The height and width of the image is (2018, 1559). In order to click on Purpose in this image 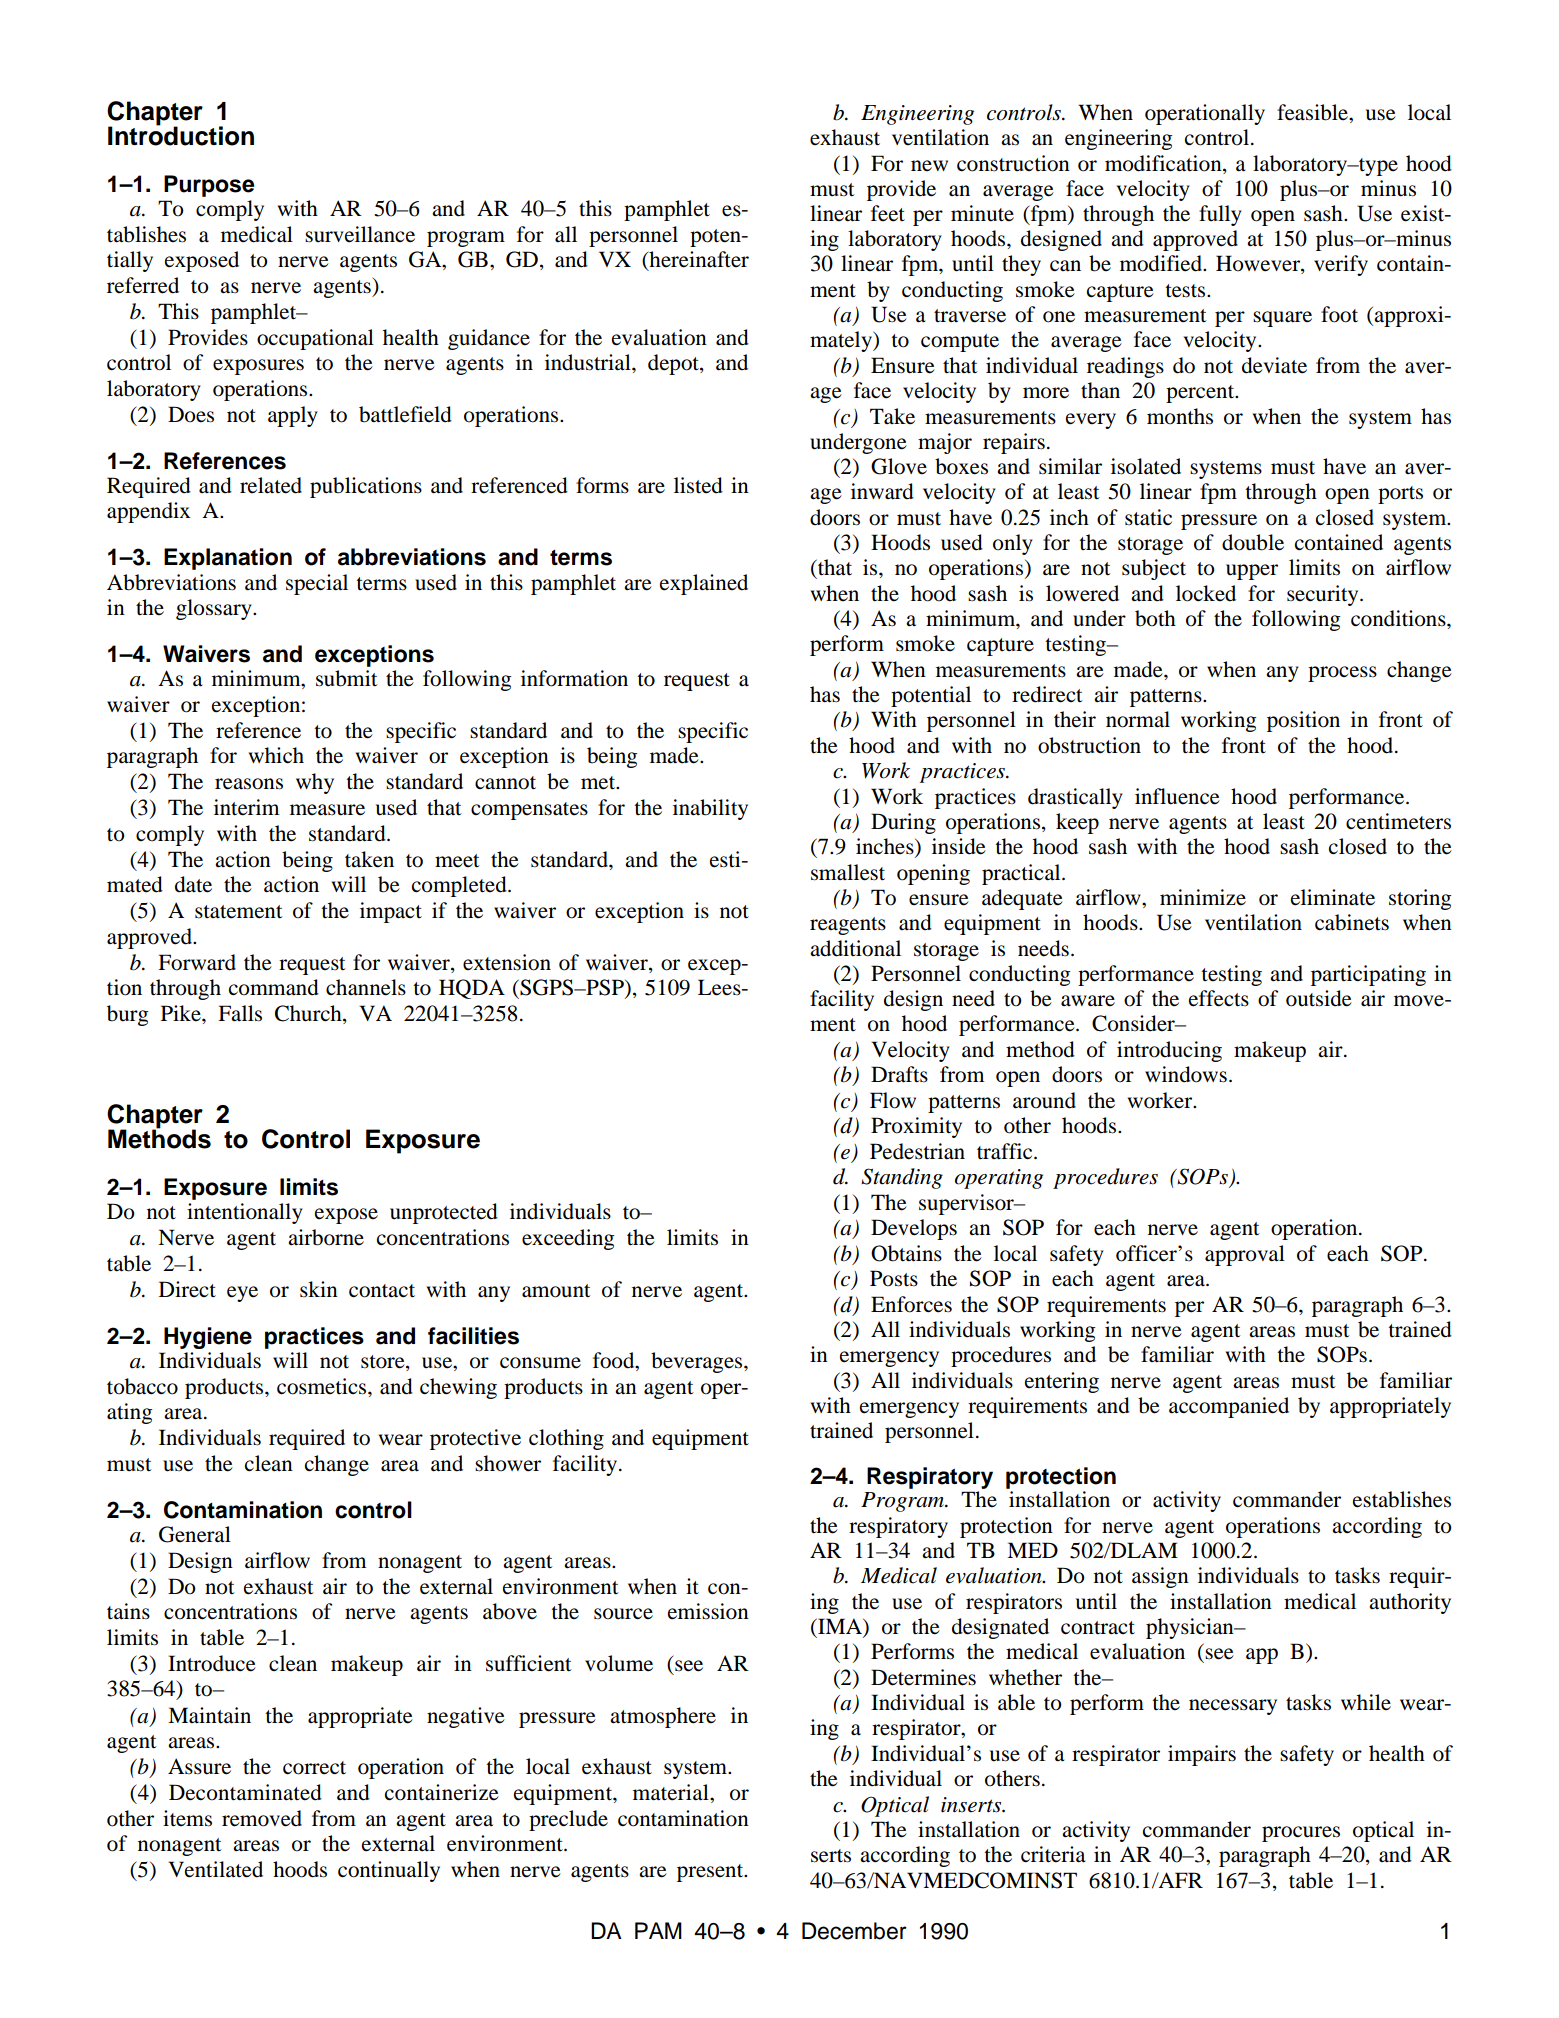, I will do `click(209, 186)`.
